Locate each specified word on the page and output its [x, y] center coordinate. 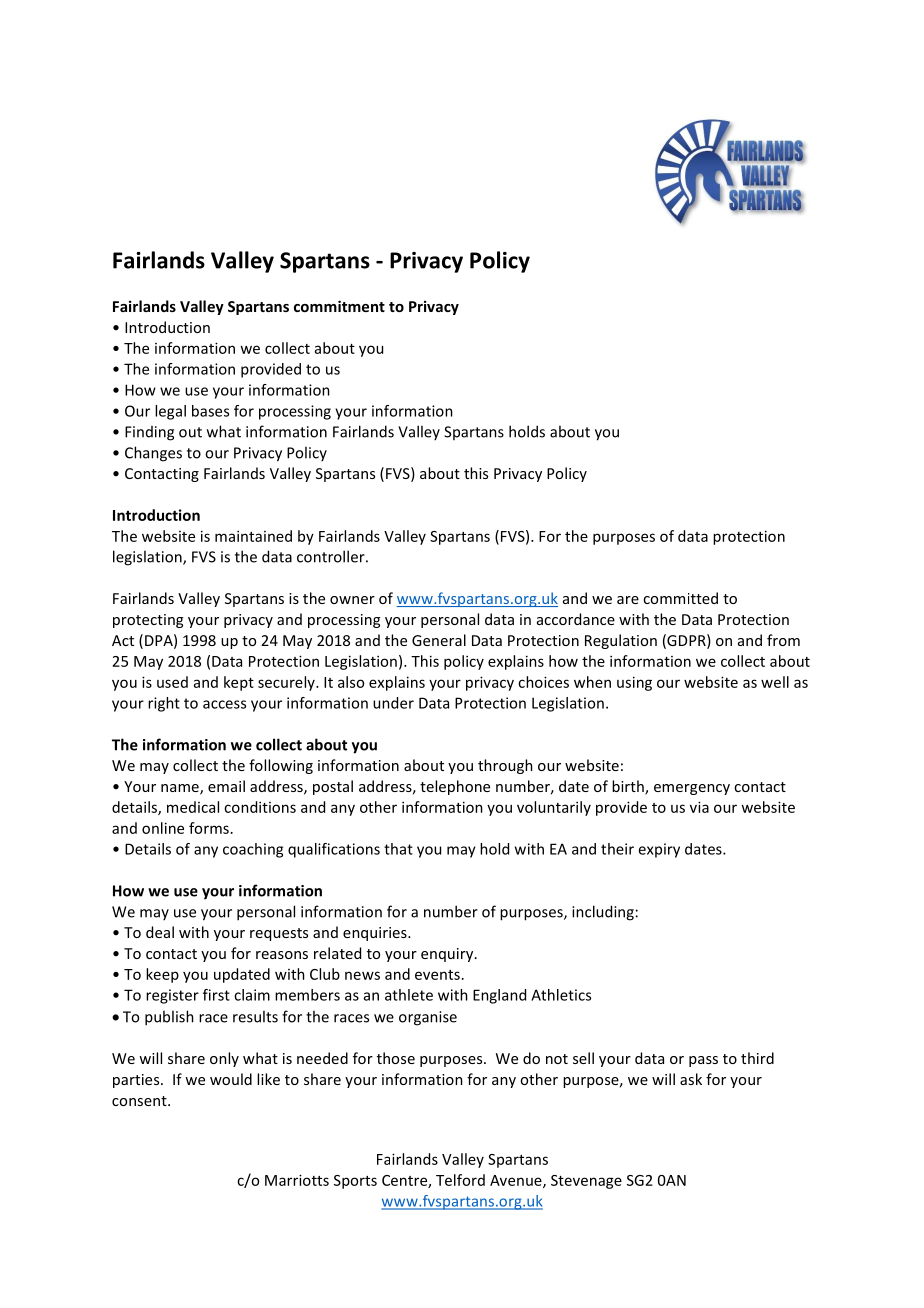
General [439, 640]
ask [691, 1079]
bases [210, 411]
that [398, 849]
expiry [659, 850]
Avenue [517, 1181]
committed [680, 598]
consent [140, 1101]
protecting [148, 621]
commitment [339, 306]
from [783, 640]
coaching [253, 850]
